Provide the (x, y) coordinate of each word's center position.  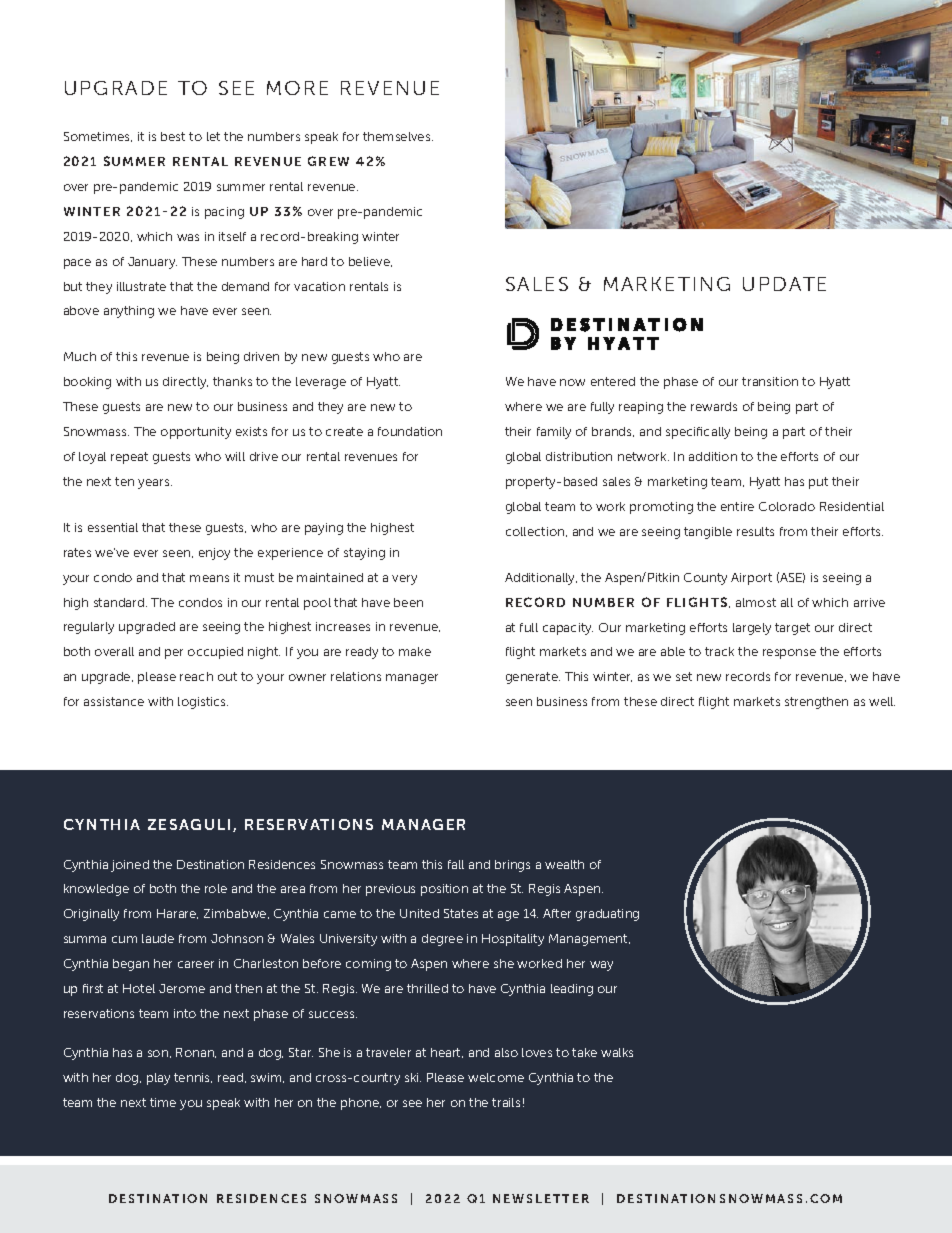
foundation (410, 431)
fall (456, 864)
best (173, 136)
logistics (203, 703)
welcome (496, 1077)
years (155, 484)
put (818, 483)
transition (770, 381)
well (882, 701)
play (158, 1079)
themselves (398, 136)
